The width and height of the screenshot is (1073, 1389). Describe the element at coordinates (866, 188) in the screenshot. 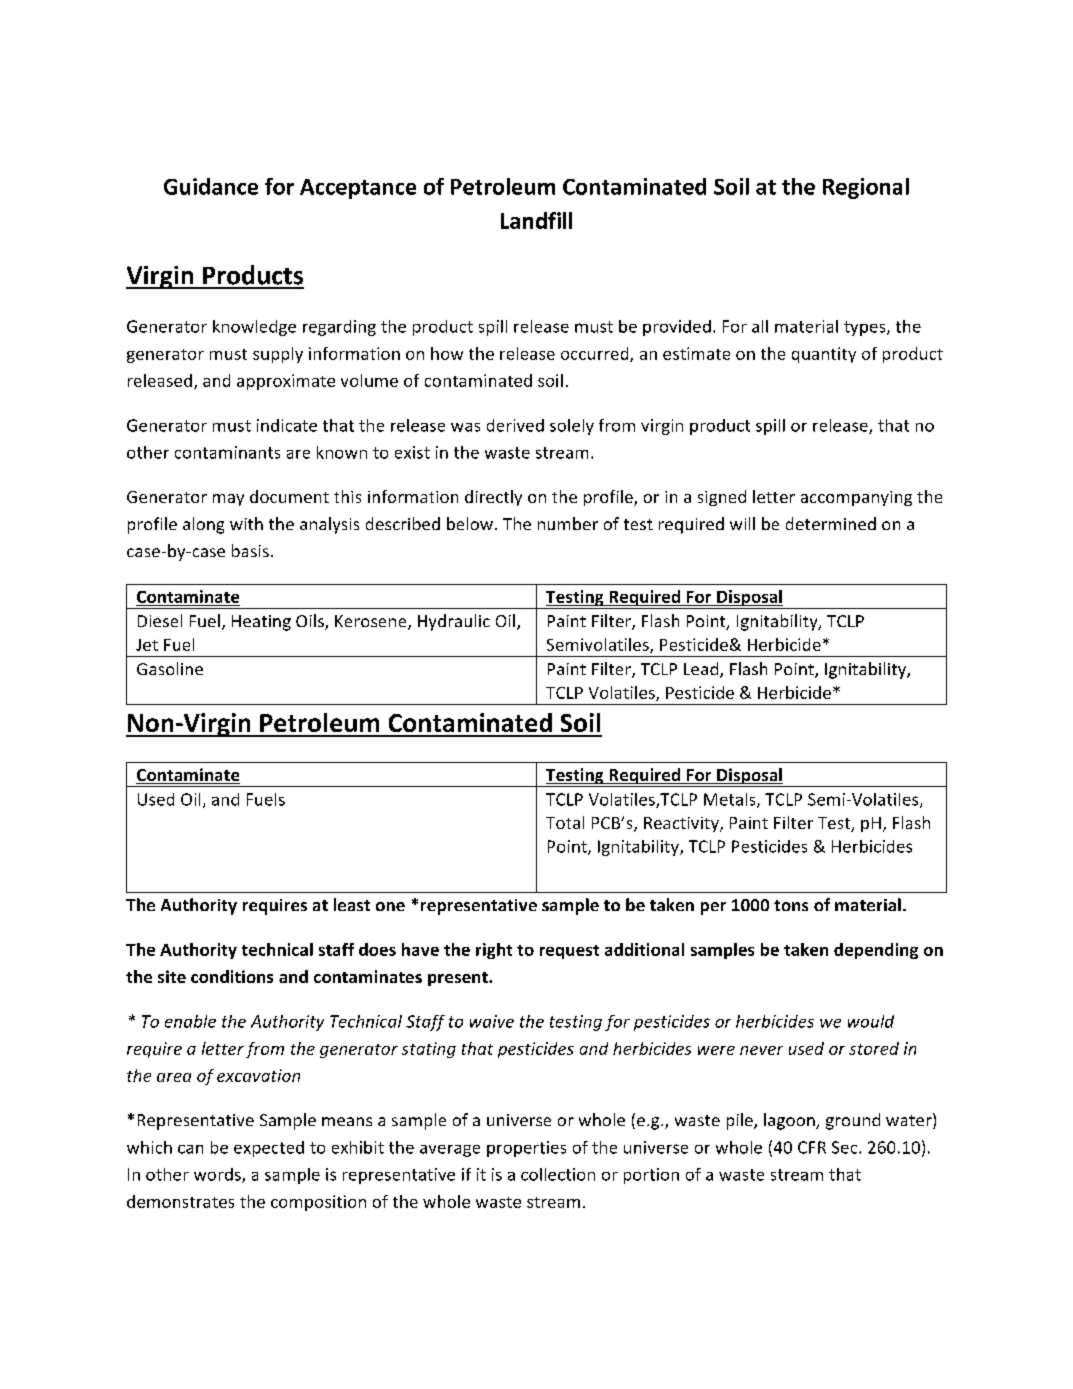

I see `Regional` at that location.
